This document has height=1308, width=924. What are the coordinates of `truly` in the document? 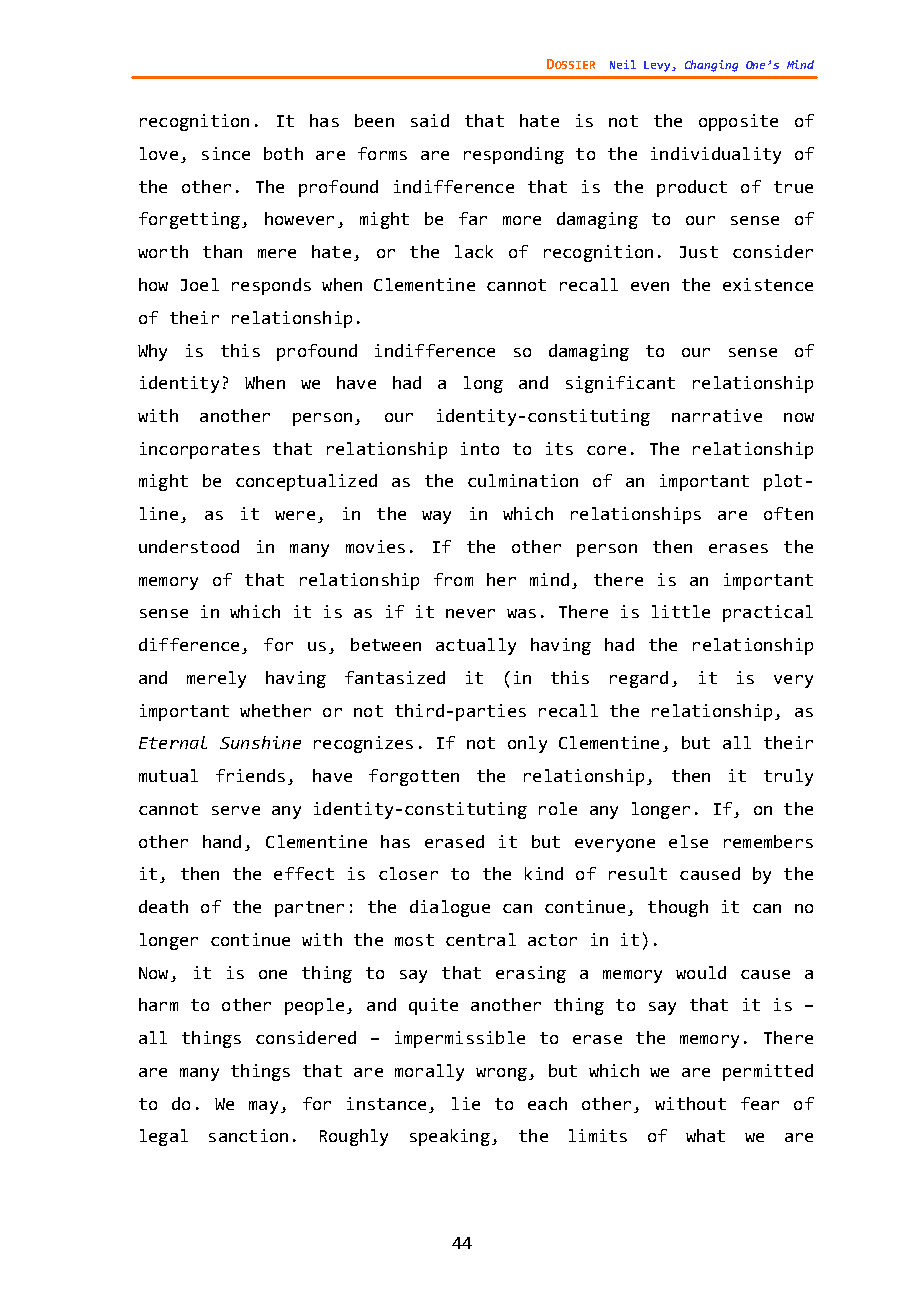 It's located at (788, 777).
